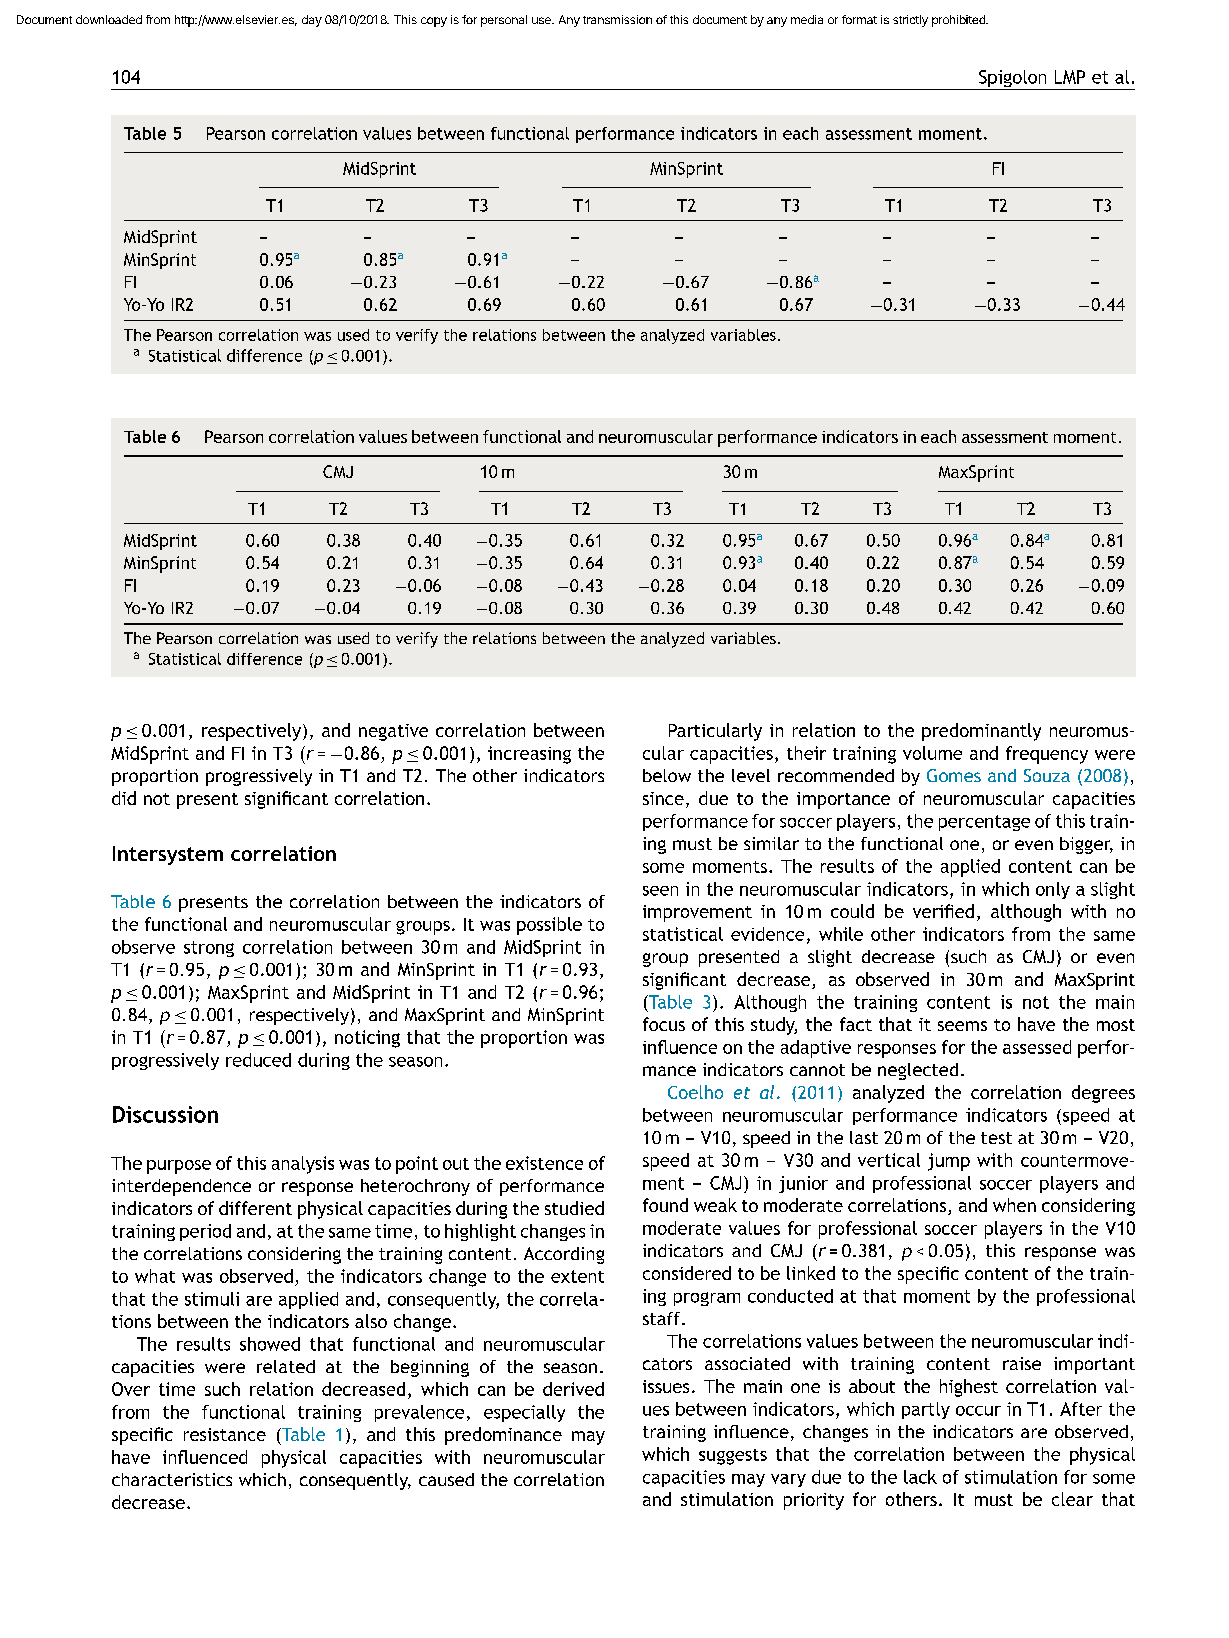 This screenshot has width=1229, height=1638. I want to click on prohibited, so click(959, 21).
